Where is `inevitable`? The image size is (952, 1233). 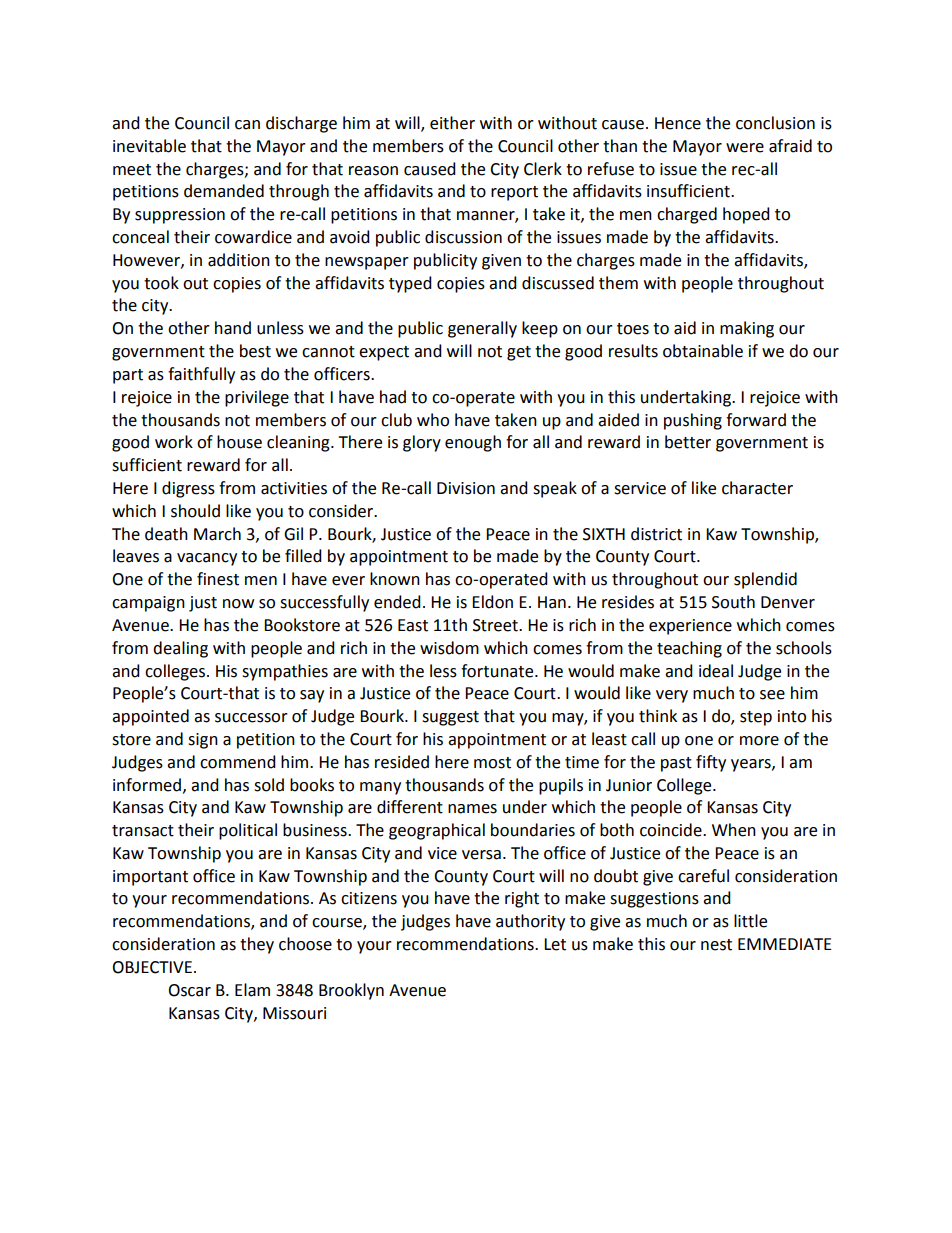
inevitable is located at coordinates (149, 146).
